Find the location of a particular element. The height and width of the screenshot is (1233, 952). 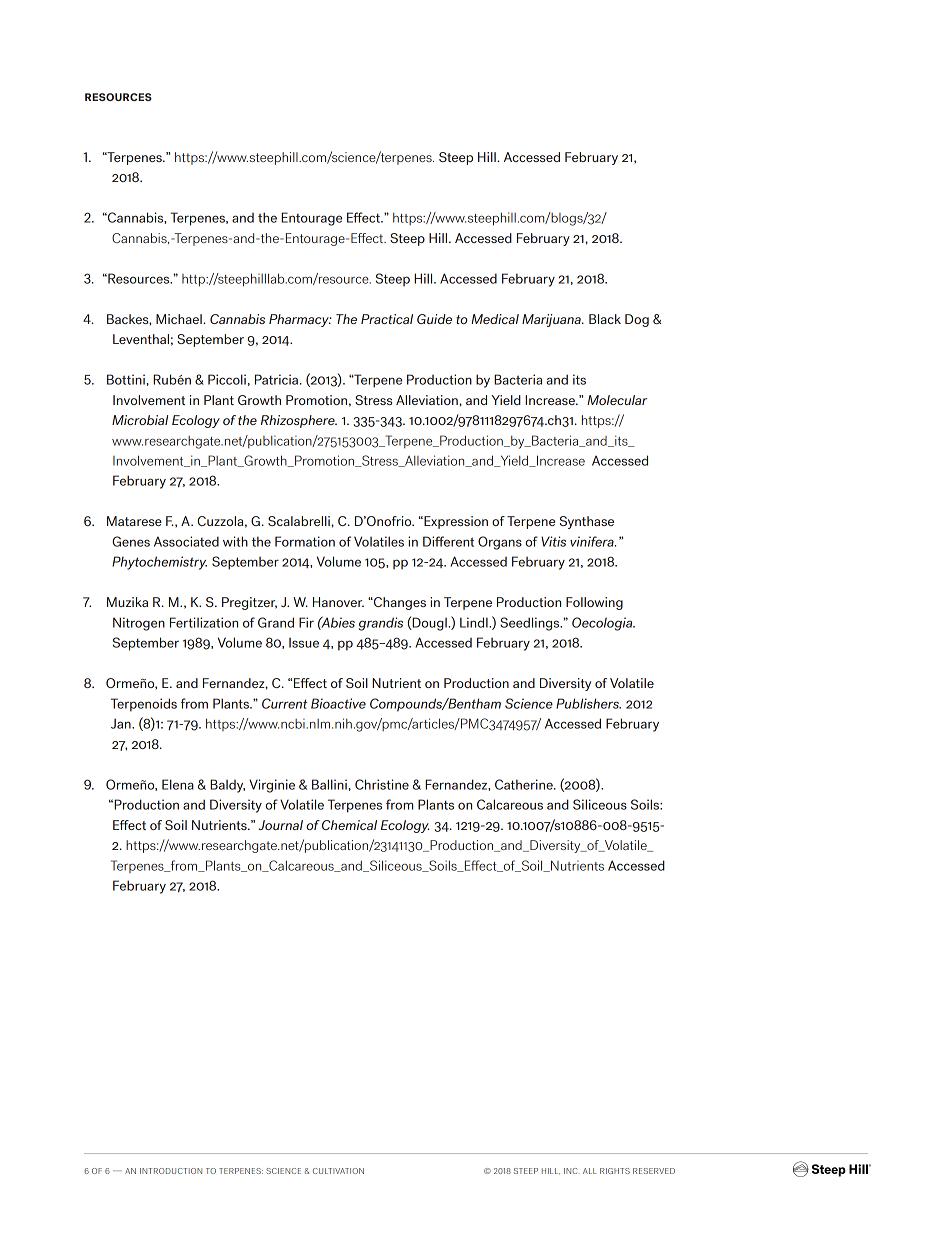

Catherine is located at coordinates (525, 784).
